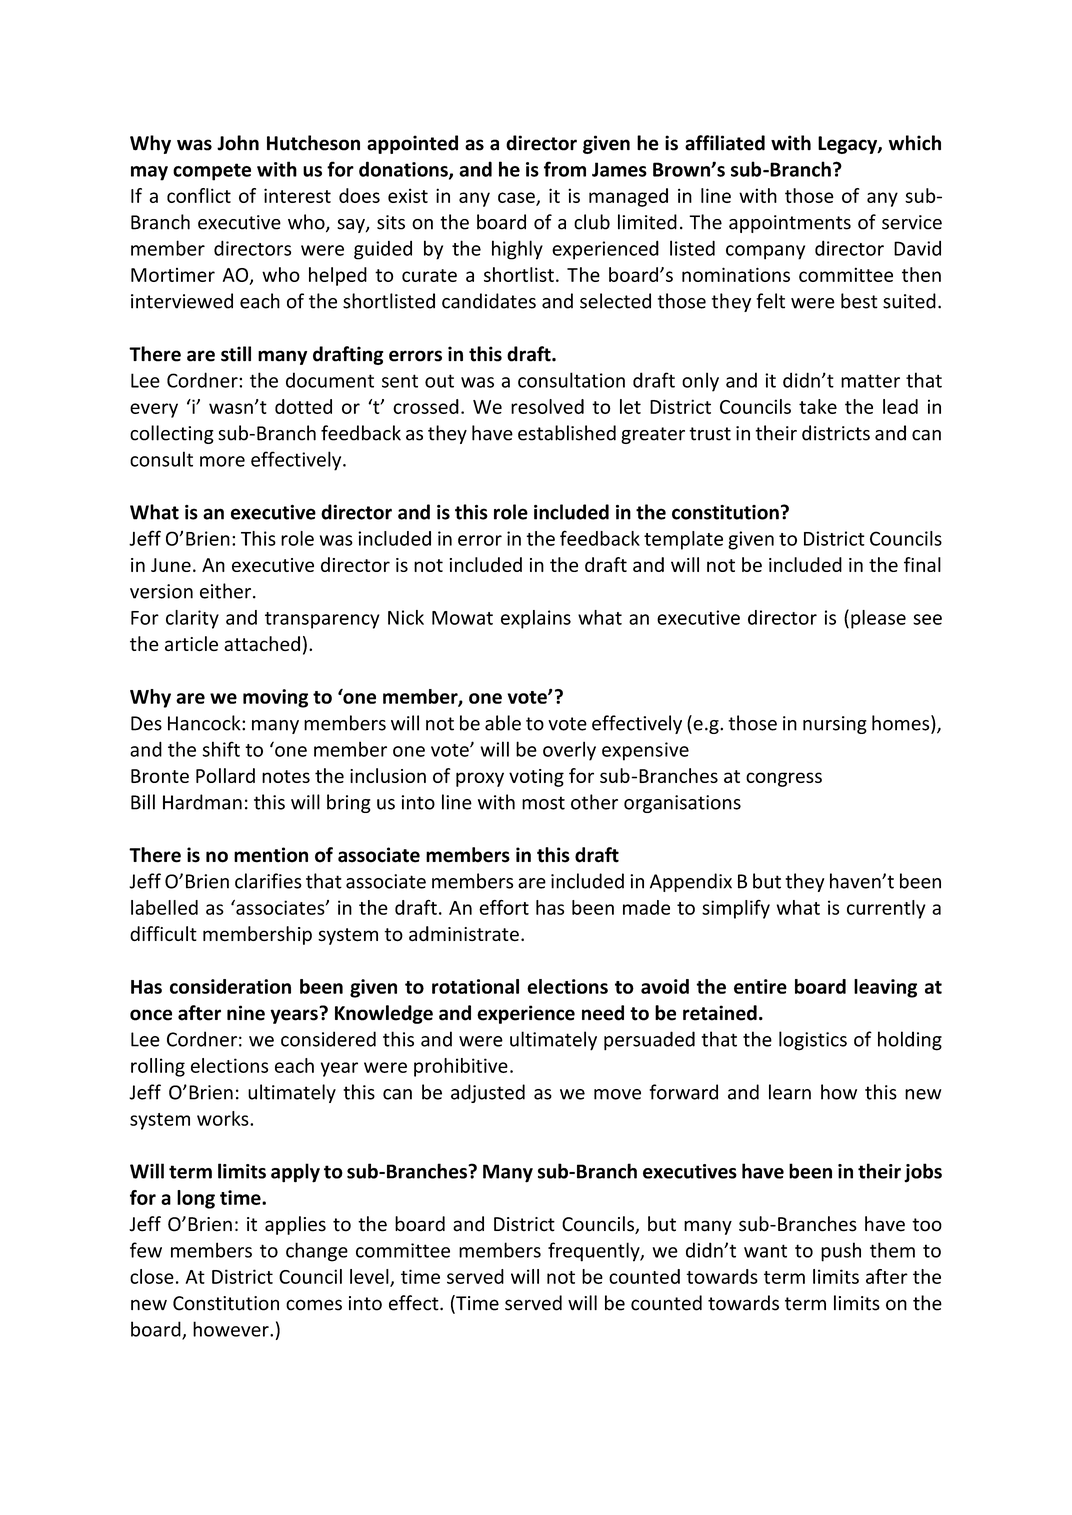  What do you see at coordinates (922, 564) in the image?
I see `final` at bounding box center [922, 564].
